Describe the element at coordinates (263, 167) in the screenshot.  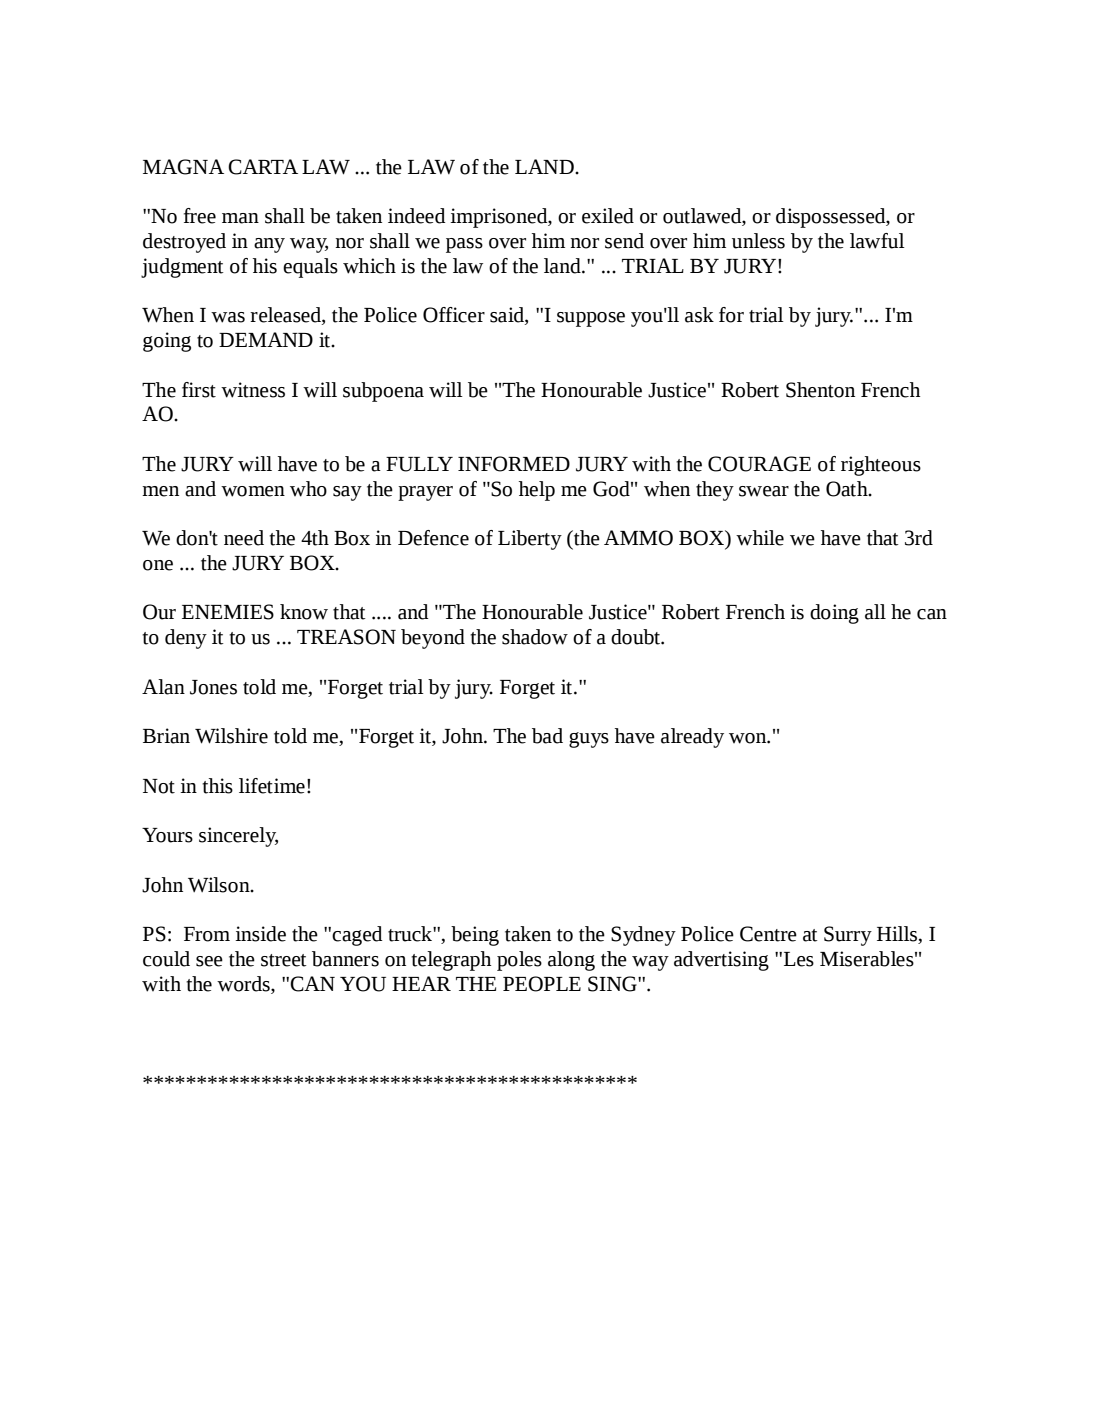
I see `CARTA` at that location.
